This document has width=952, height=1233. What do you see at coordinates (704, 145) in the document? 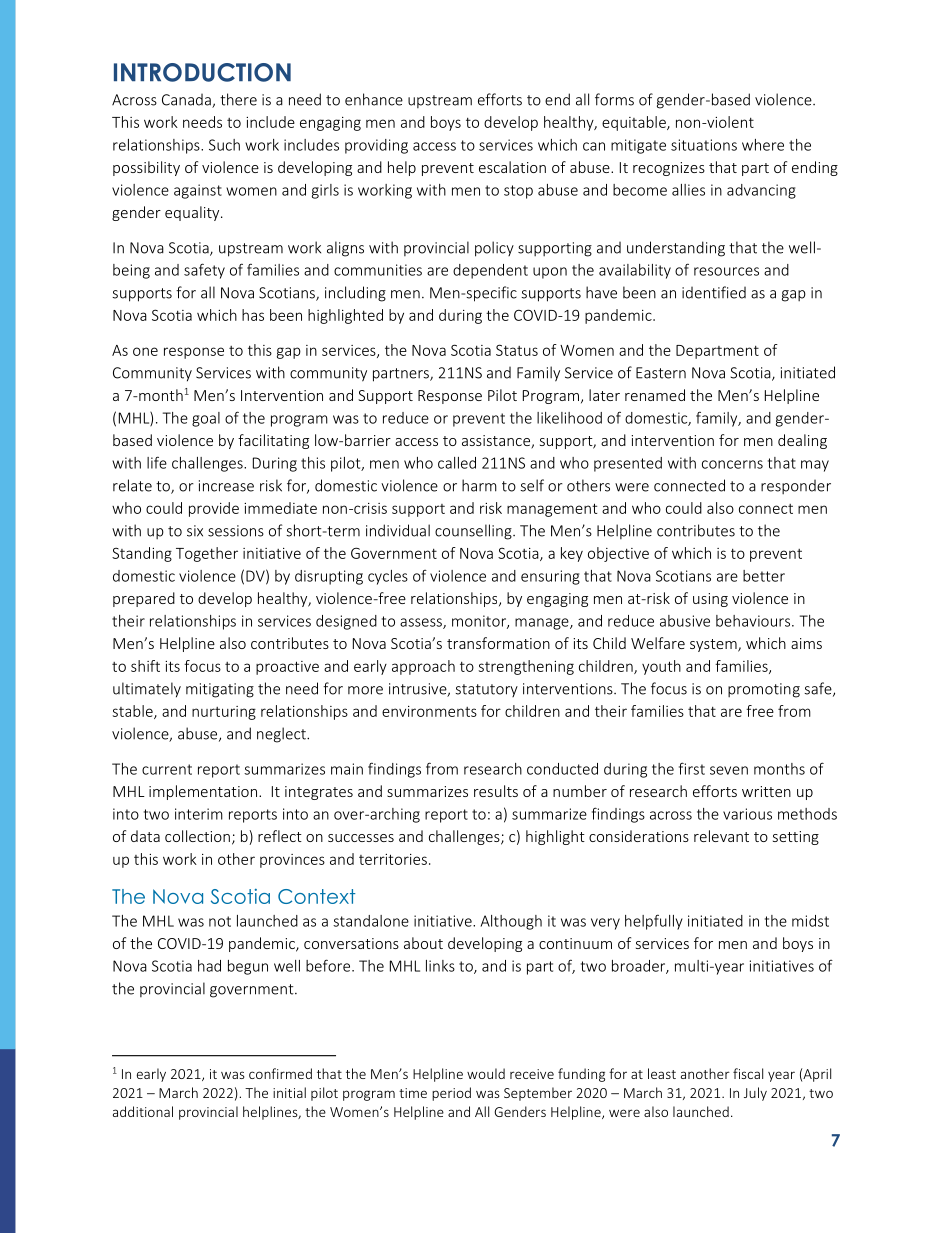
I see `situations` at bounding box center [704, 145].
